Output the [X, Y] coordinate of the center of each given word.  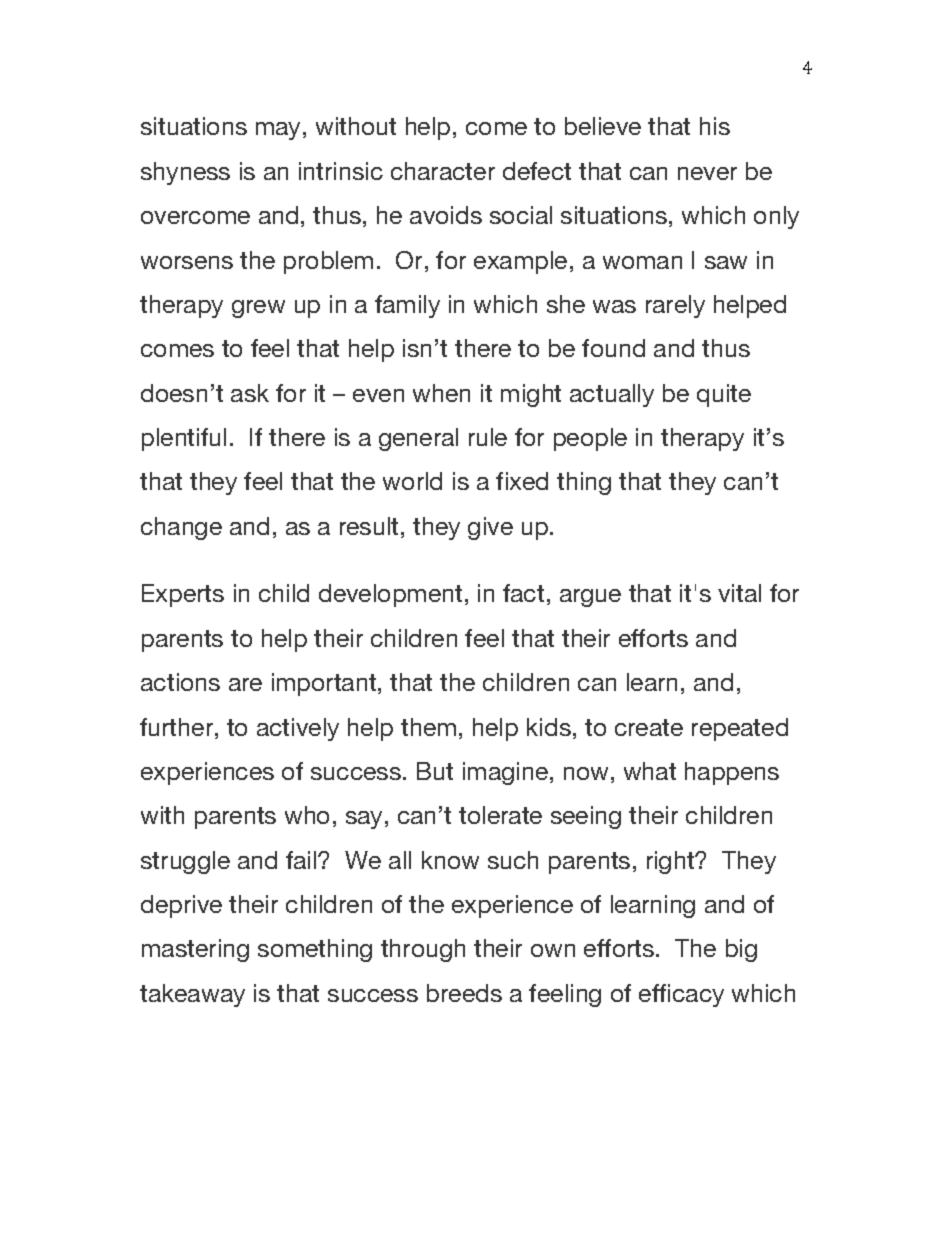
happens [732, 773]
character [443, 171]
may [278, 131]
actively [298, 729]
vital [739, 593]
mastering [195, 950]
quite [724, 395]
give [490, 528]
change [181, 528]
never [707, 173]
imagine [505, 773]
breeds [464, 993]
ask [250, 393]
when [441, 393]
